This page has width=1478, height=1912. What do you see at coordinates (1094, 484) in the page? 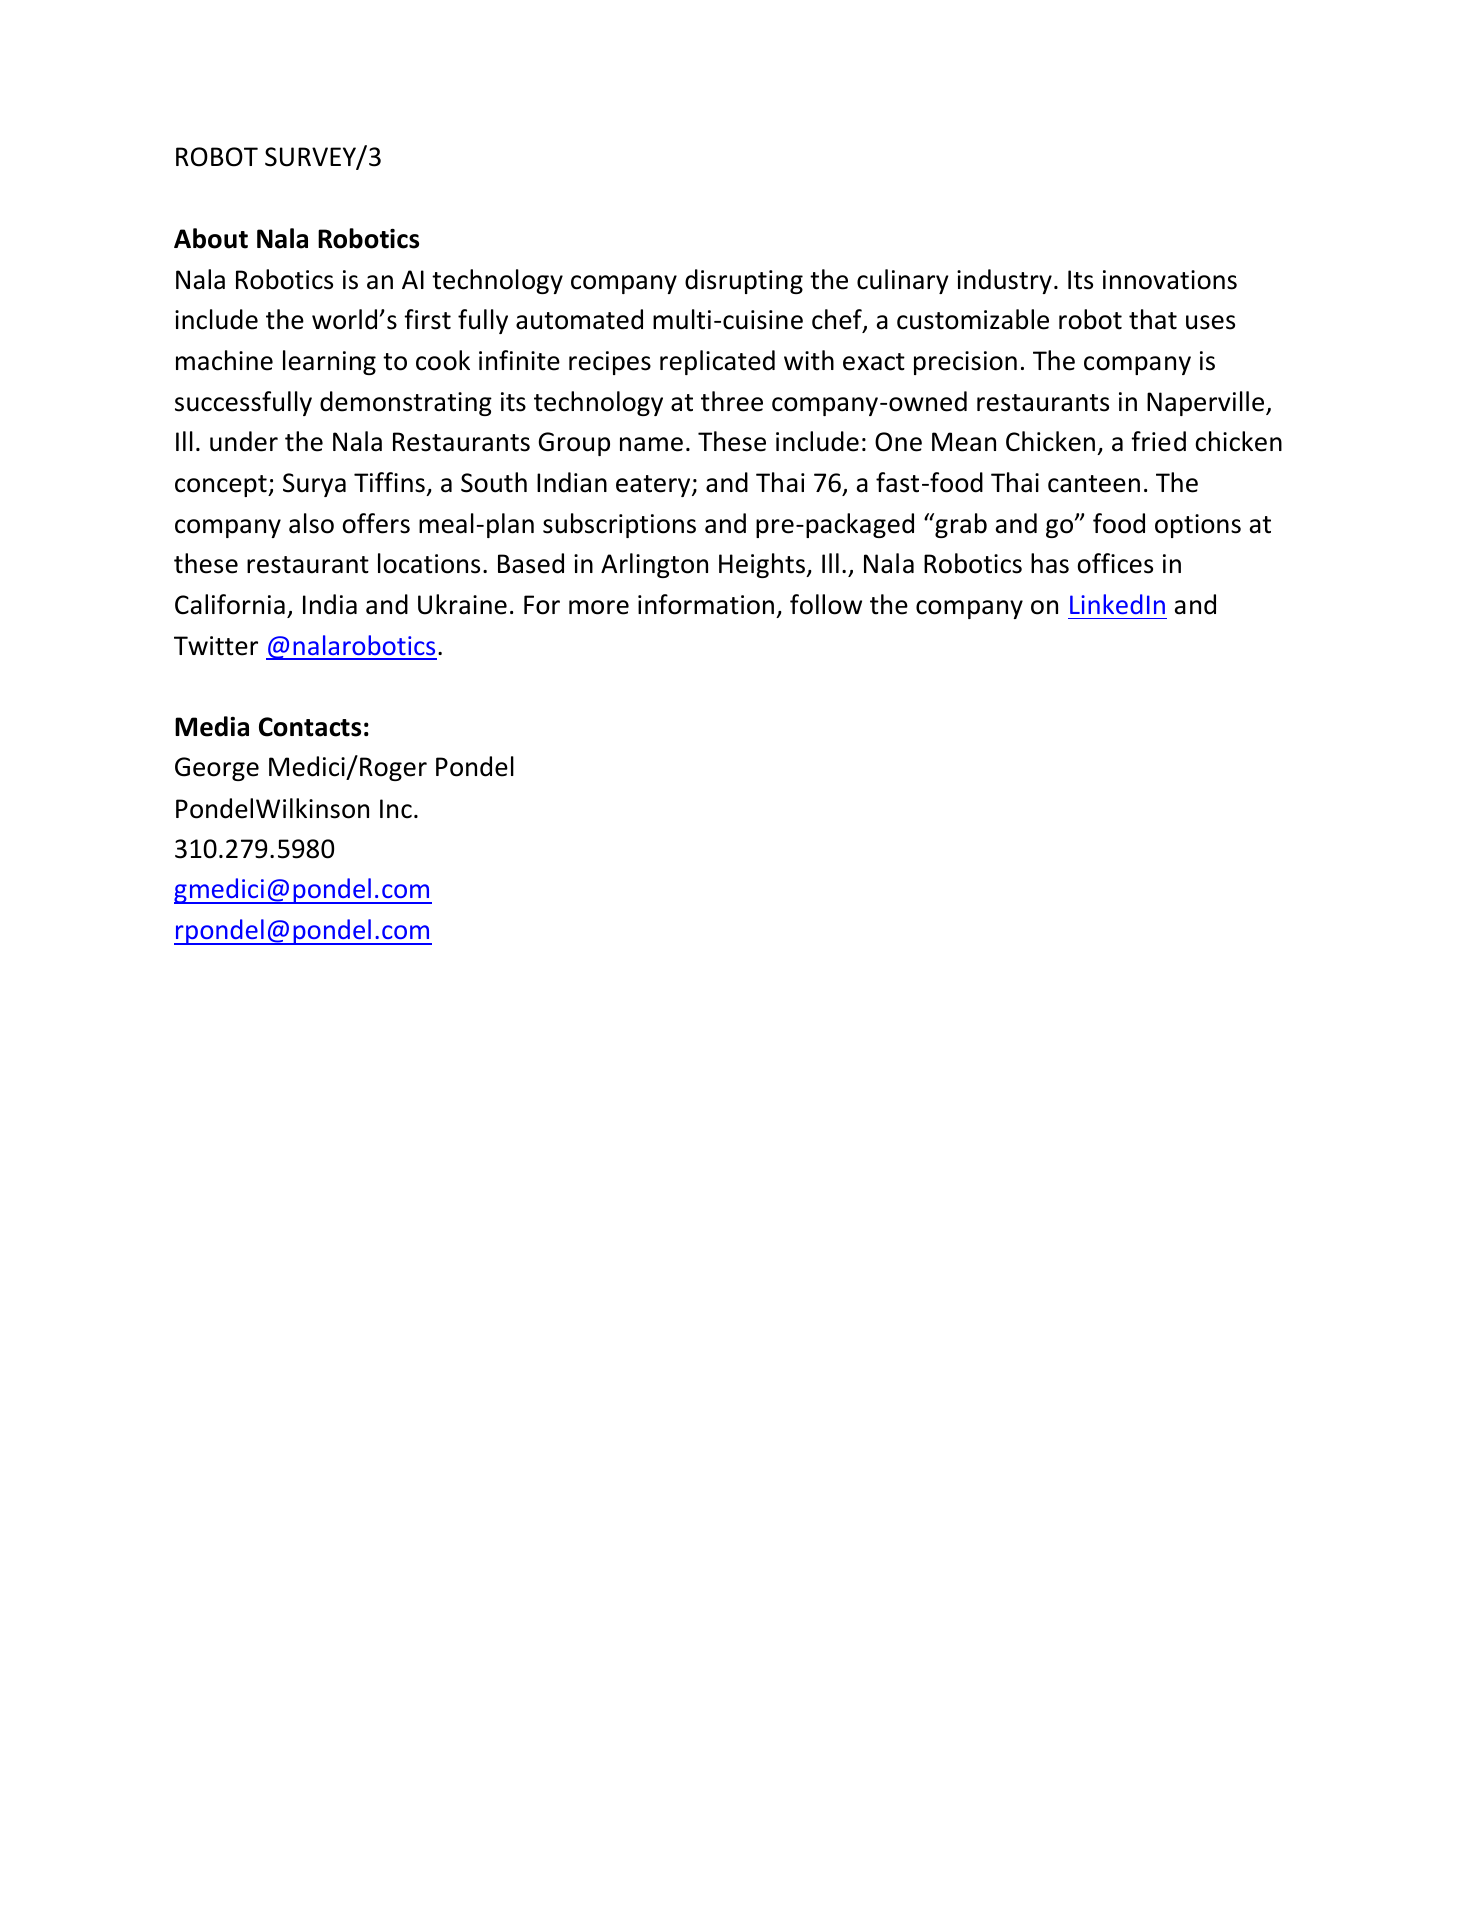
I see `canteen` at bounding box center [1094, 484].
